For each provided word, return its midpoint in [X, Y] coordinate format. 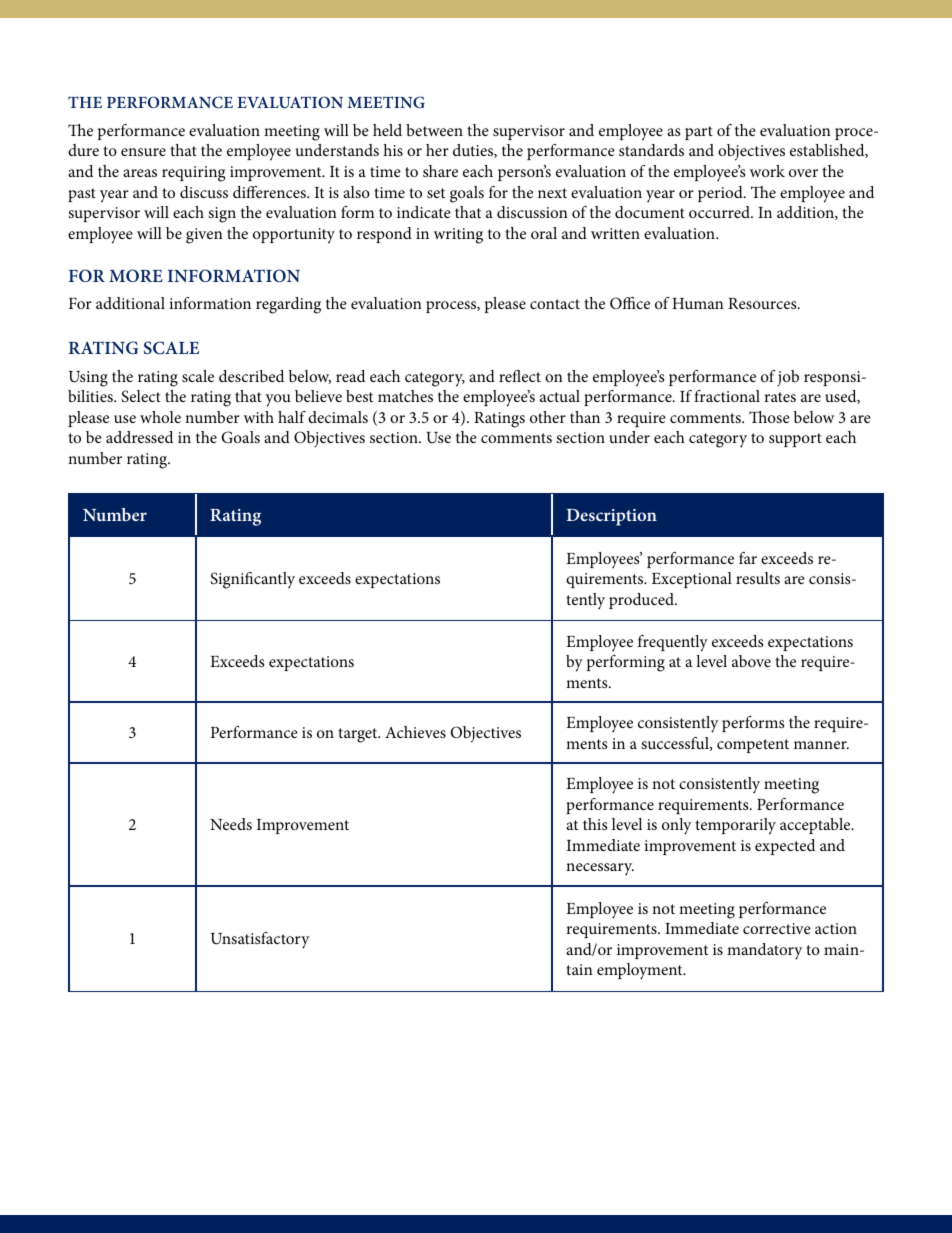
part [699, 133]
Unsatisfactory [260, 940]
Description [611, 517]
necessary [600, 869]
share [440, 171]
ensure [143, 152]
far [748, 558]
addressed [139, 437]
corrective [777, 928]
